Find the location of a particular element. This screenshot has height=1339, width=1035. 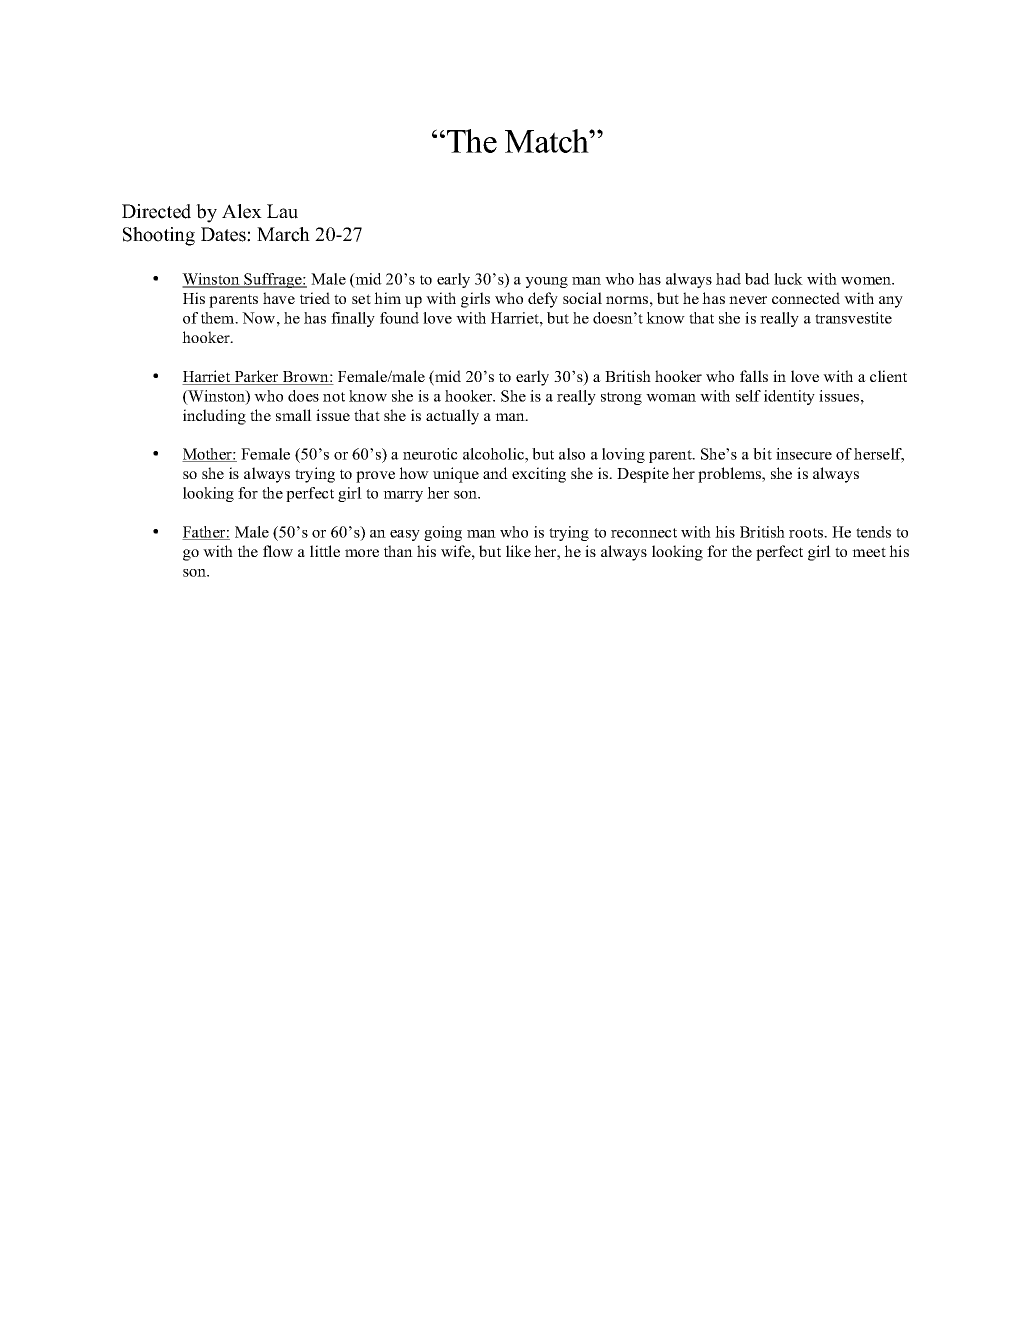

including is located at coordinates (214, 417).
